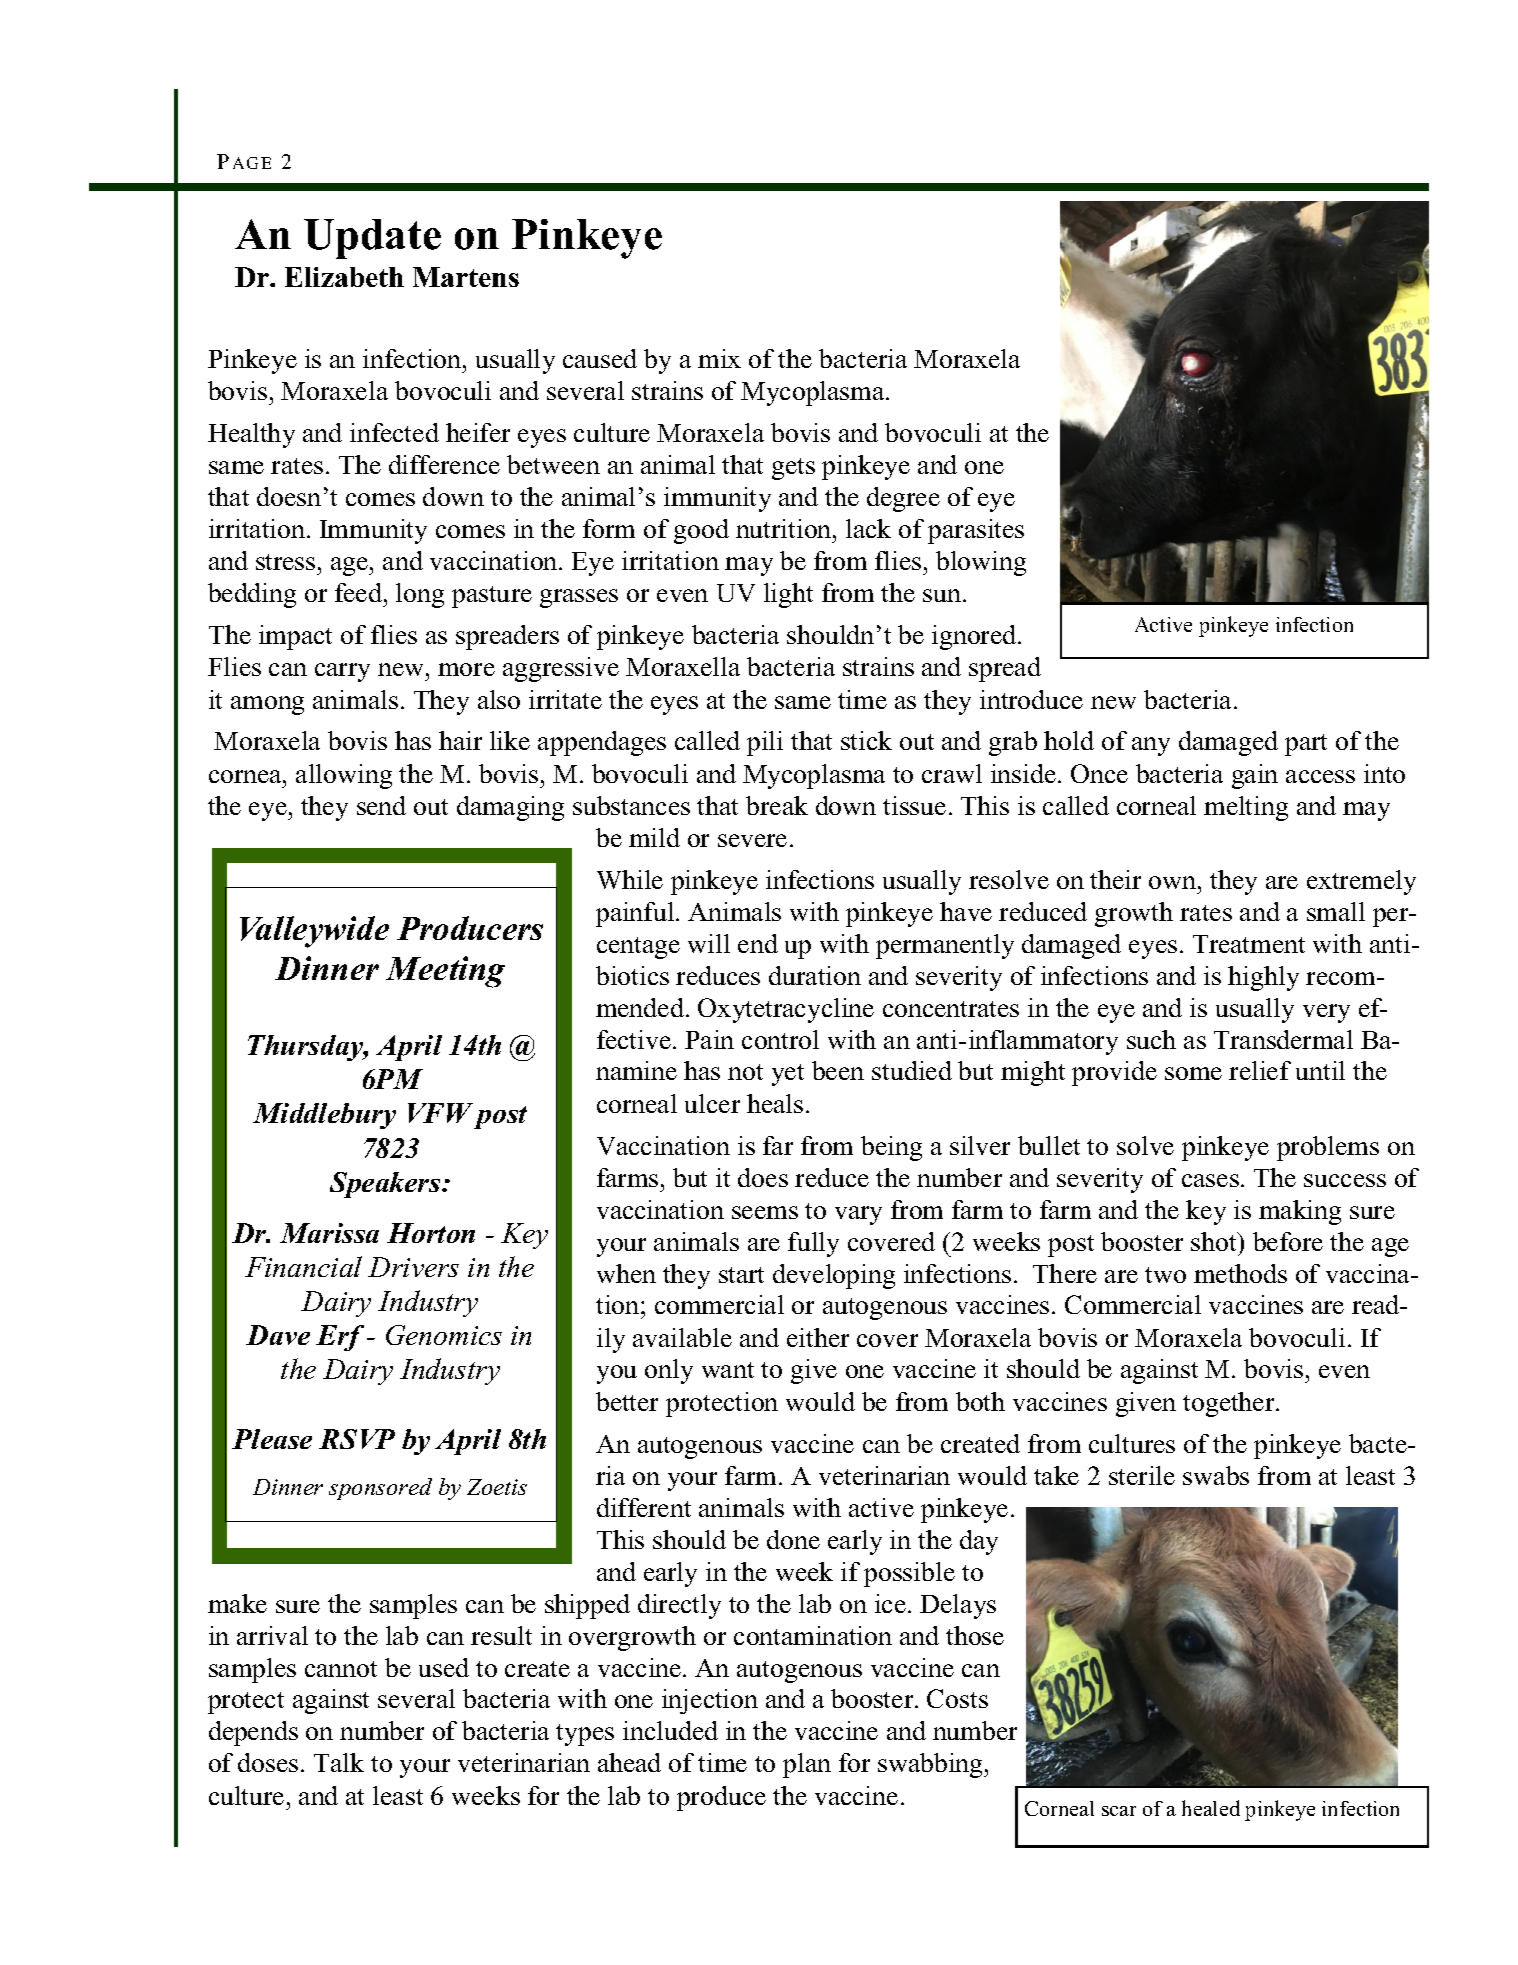  Describe the element at coordinates (1211, 1808) in the screenshot. I see `healed` at that location.
